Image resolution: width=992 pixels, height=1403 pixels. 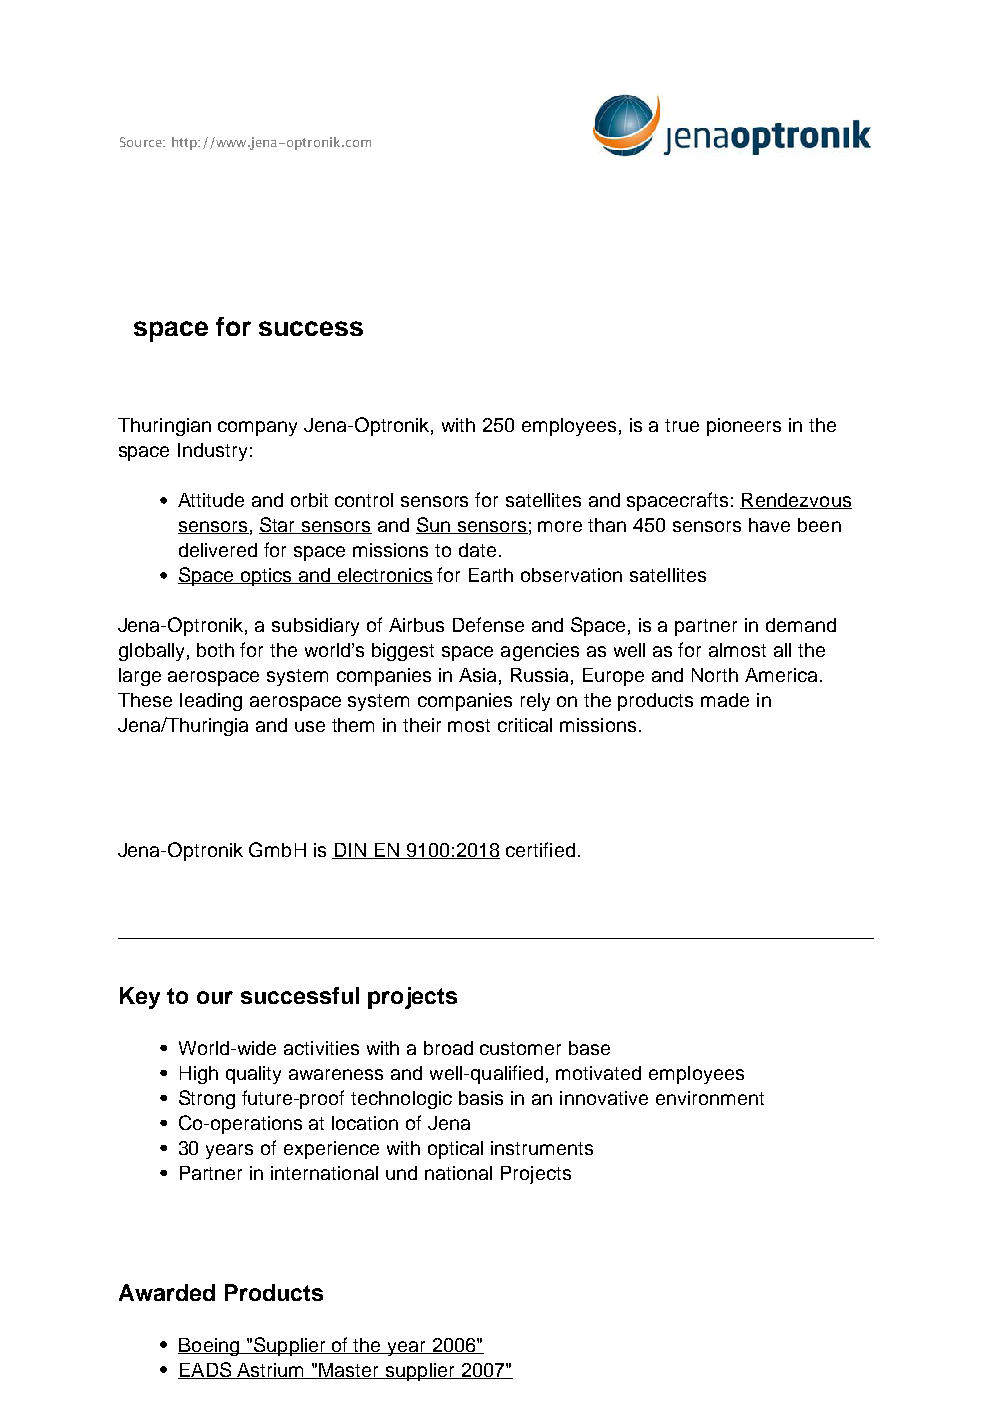 What do you see at coordinates (207, 1099) in the page?
I see `Strong` at bounding box center [207, 1099].
